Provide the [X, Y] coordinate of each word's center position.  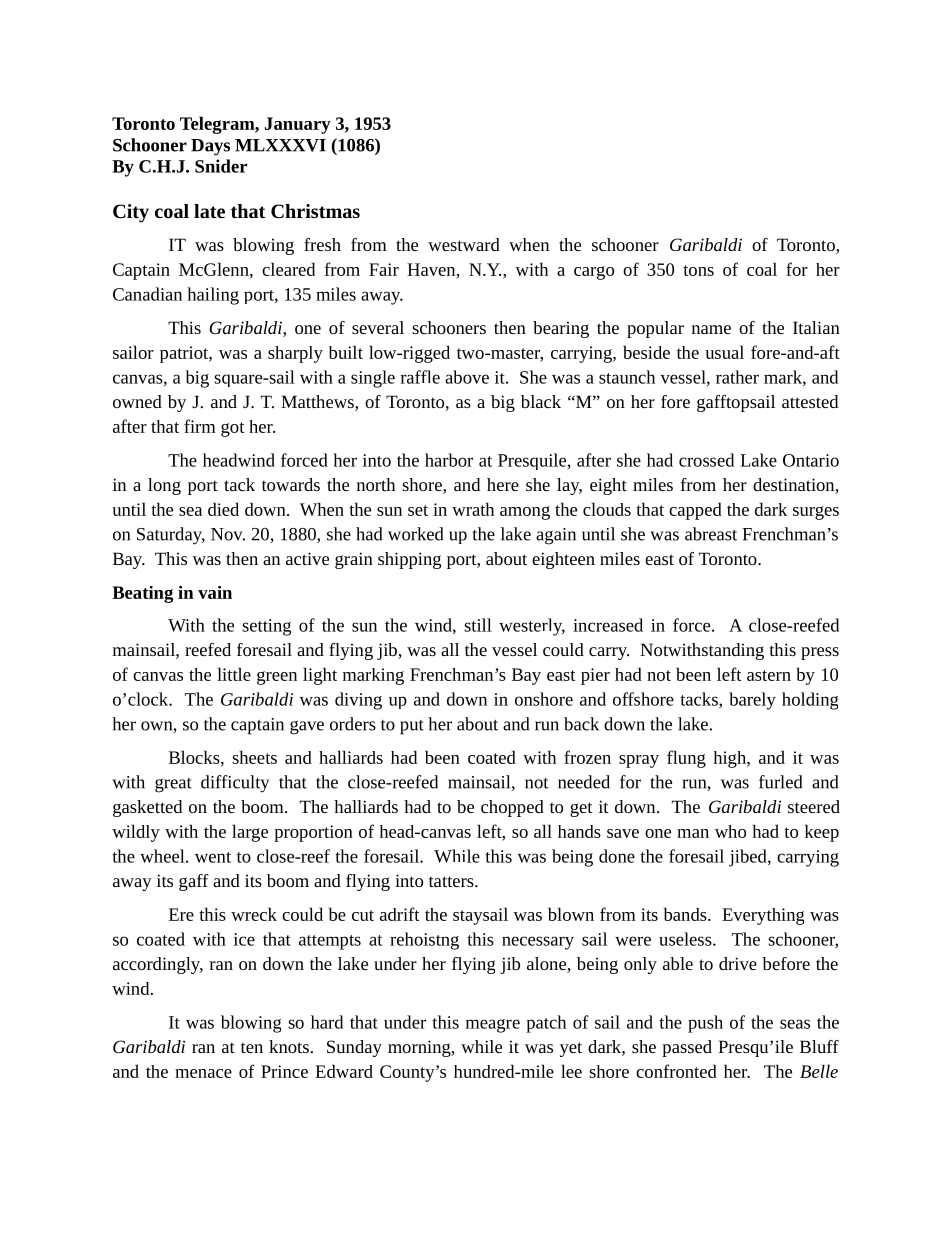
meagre [493, 1026]
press [820, 653]
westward [464, 244]
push [705, 1024]
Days [210, 147]
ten [252, 1047]
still [478, 625]
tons [698, 270]
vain [215, 592]
